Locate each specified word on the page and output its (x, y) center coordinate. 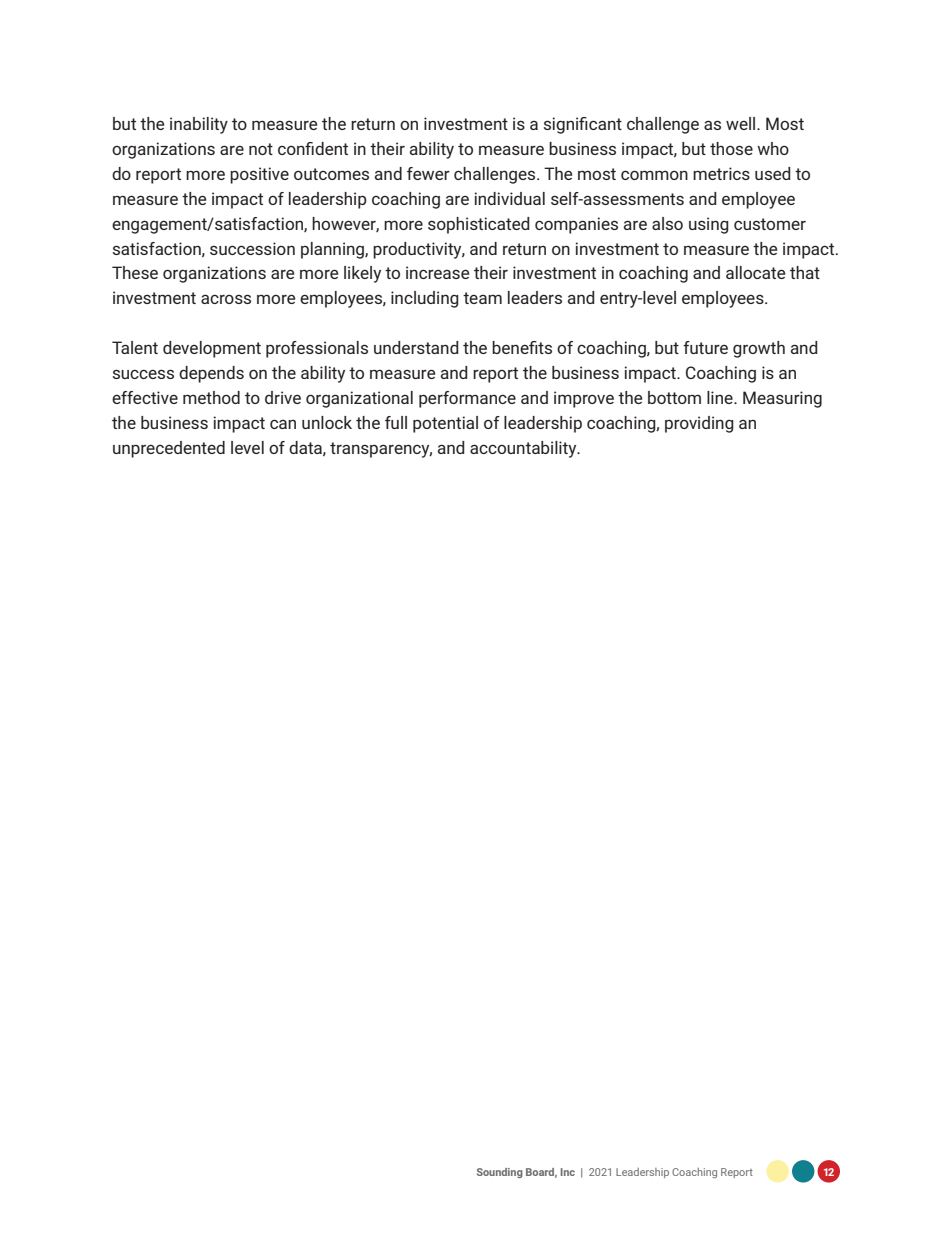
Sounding (500, 1173)
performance (467, 399)
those (731, 148)
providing (699, 424)
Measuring (782, 399)
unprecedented (169, 449)
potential (445, 424)
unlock (327, 422)
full (396, 422)
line (721, 397)
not (261, 149)
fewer (428, 173)
